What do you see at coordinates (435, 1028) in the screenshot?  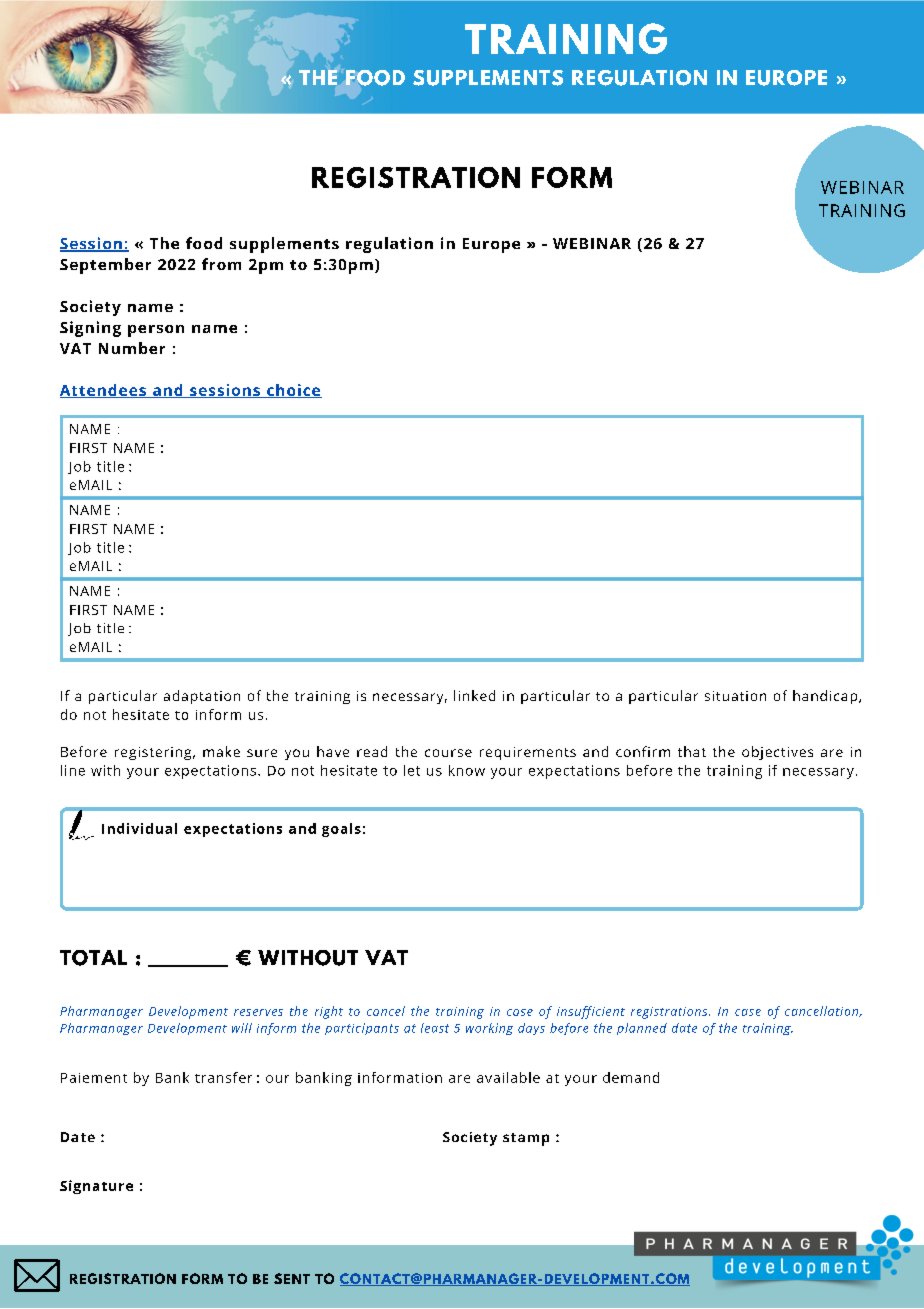 I see `least` at bounding box center [435, 1028].
